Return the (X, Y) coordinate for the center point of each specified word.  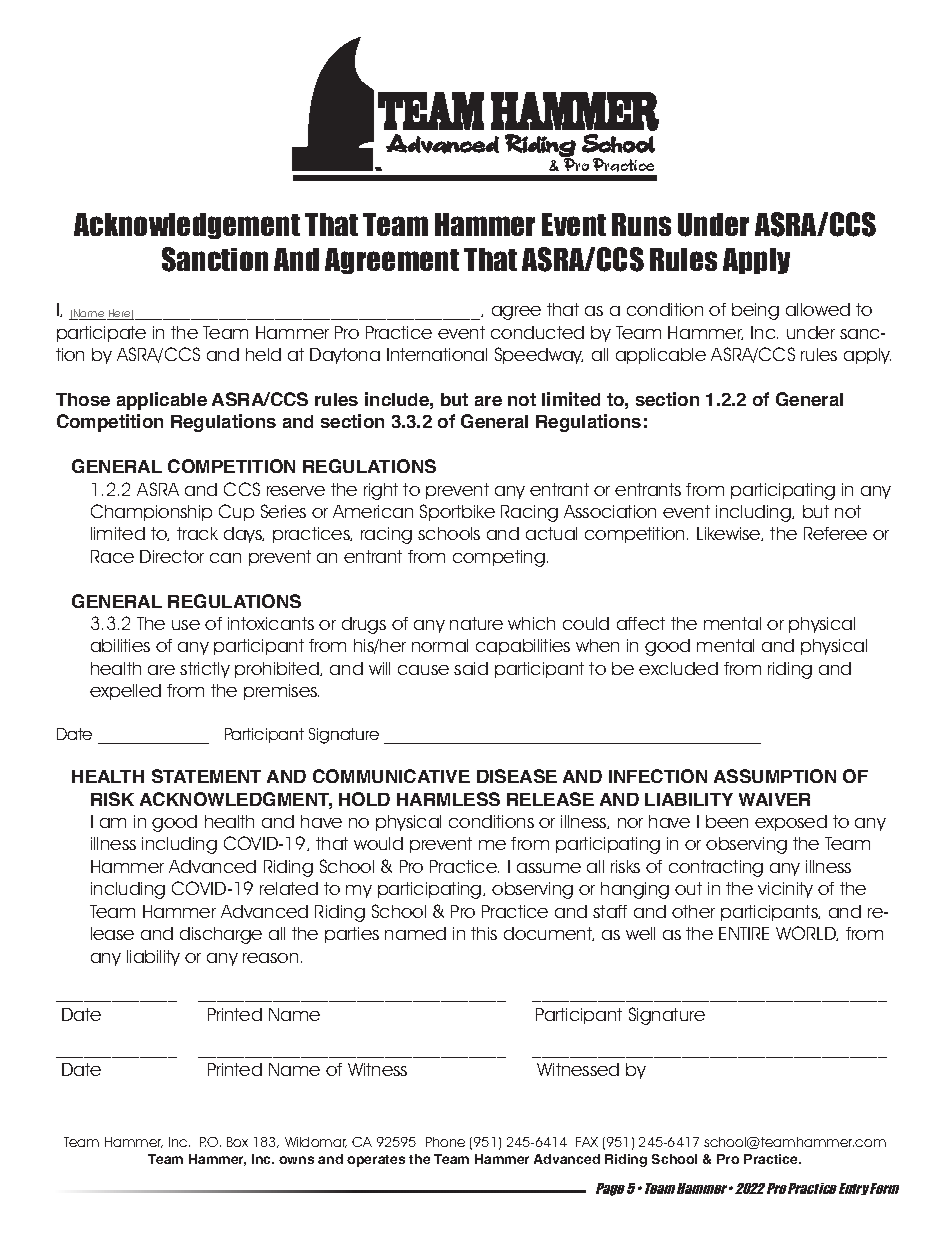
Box (237, 1142)
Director (172, 556)
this (484, 933)
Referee (835, 533)
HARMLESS (448, 799)
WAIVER (774, 799)
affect (641, 623)
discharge (221, 935)
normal (440, 645)
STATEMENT (206, 776)
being (755, 311)
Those (83, 399)
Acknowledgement (187, 226)
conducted (537, 332)
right (381, 491)
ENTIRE (744, 933)
